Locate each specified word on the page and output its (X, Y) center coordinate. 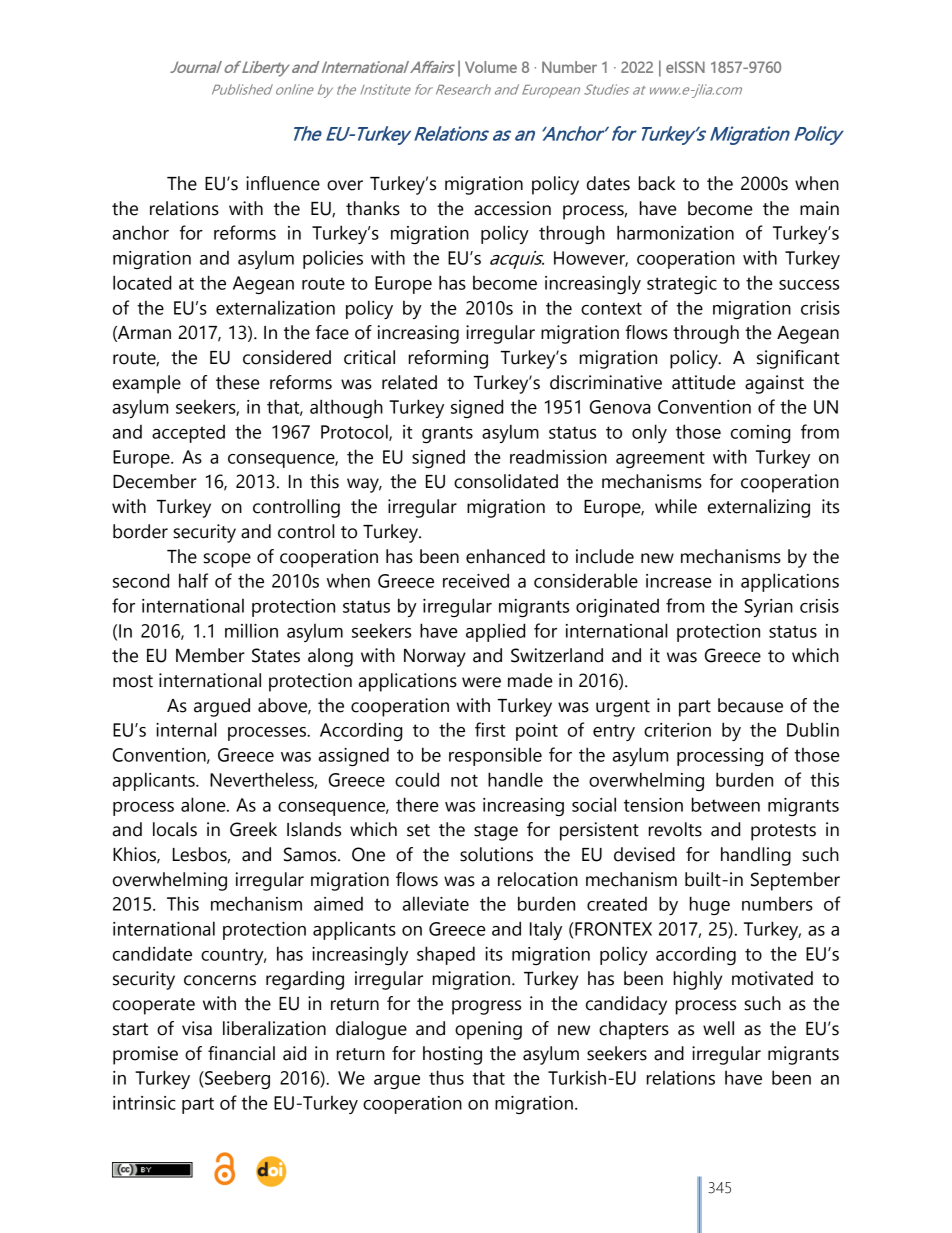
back (657, 183)
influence (283, 183)
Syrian (768, 608)
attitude (703, 382)
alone (204, 804)
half (193, 580)
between (726, 804)
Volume (491, 67)
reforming (448, 359)
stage (496, 832)
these (237, 382)
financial (241, 1053)
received (476, 580)
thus (446, 1077)
